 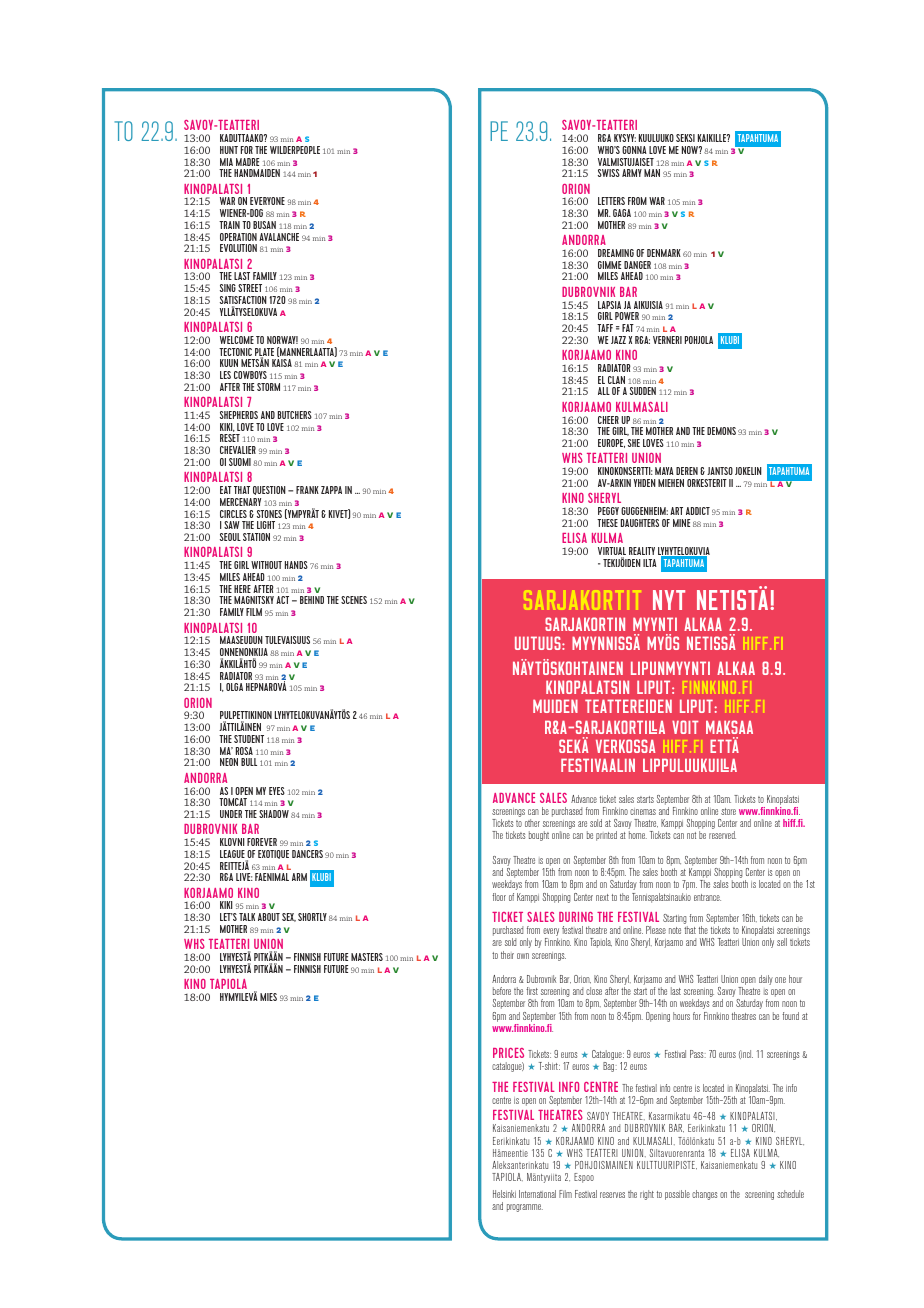 I want to click on International, so click(x=537, y=1194).
